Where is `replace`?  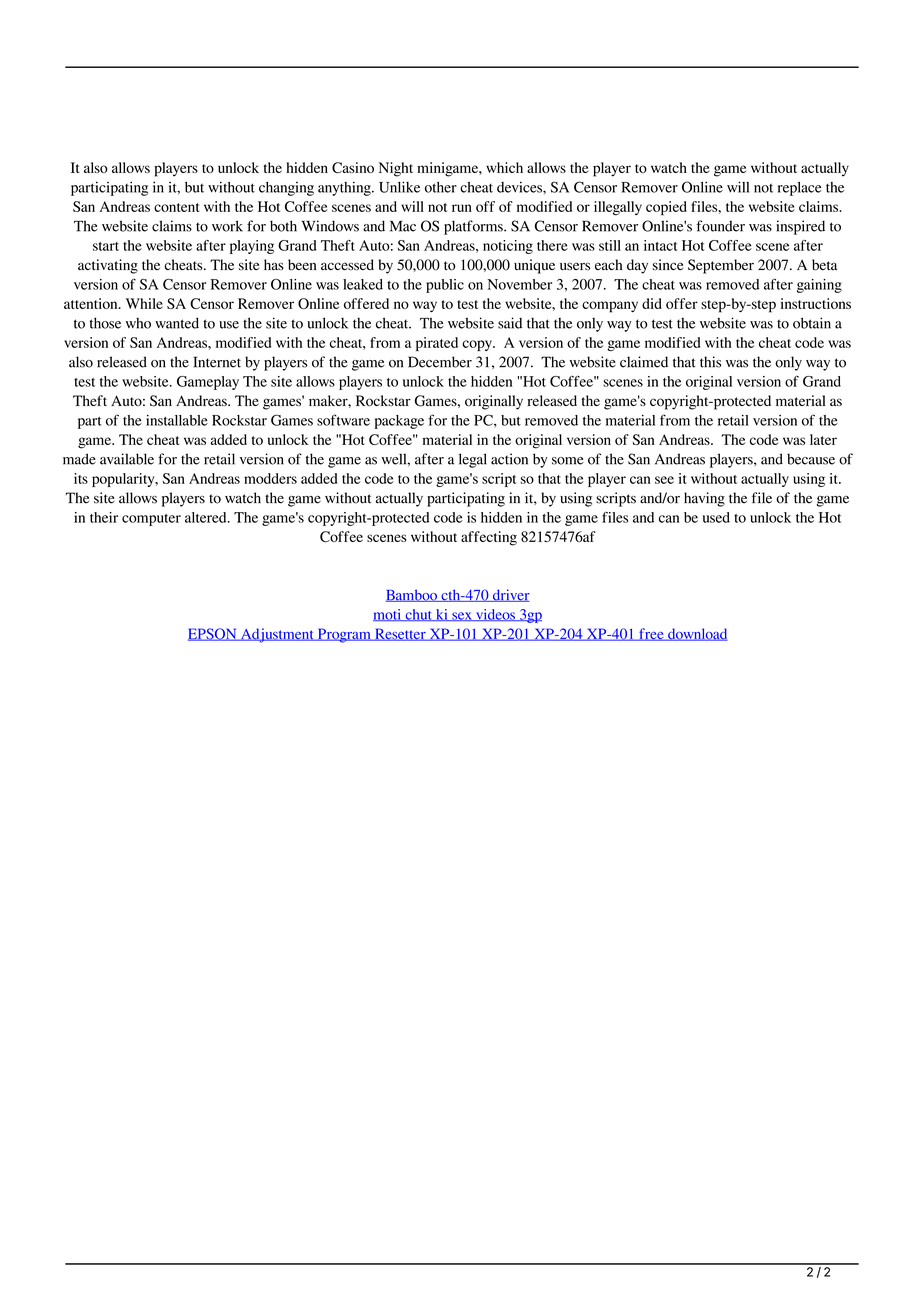
replace is located at coordinates (800, 189).
